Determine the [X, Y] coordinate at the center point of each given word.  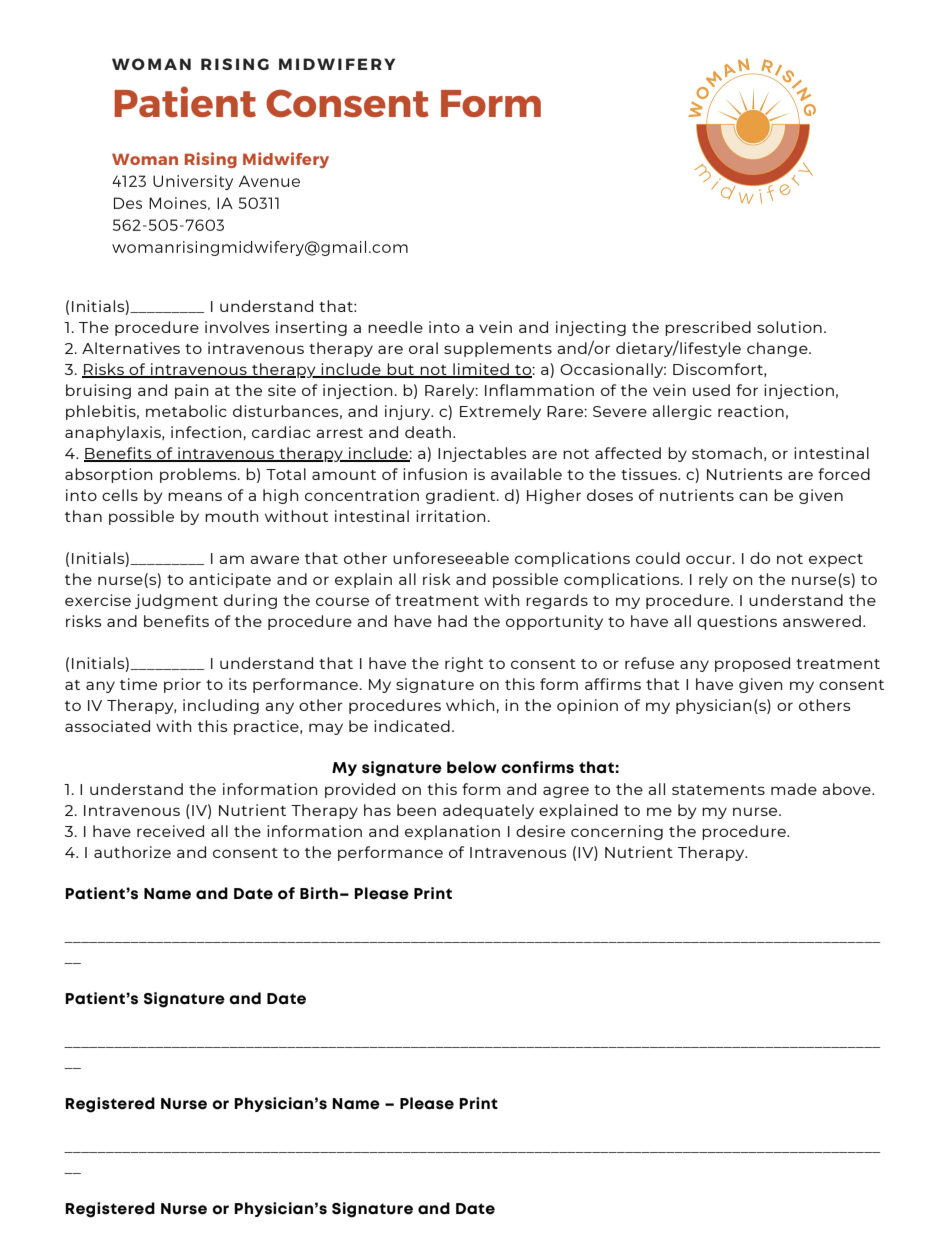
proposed [752, 664]
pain [191, 391]
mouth [231, 516]
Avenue [269, 181]
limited [481, 370]
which [470, 705]
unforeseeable [451, 558]
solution [789, 327]
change [778, 349]
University [193, 182]
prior [182, 685]
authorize [132, 852]
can [753, 496]
